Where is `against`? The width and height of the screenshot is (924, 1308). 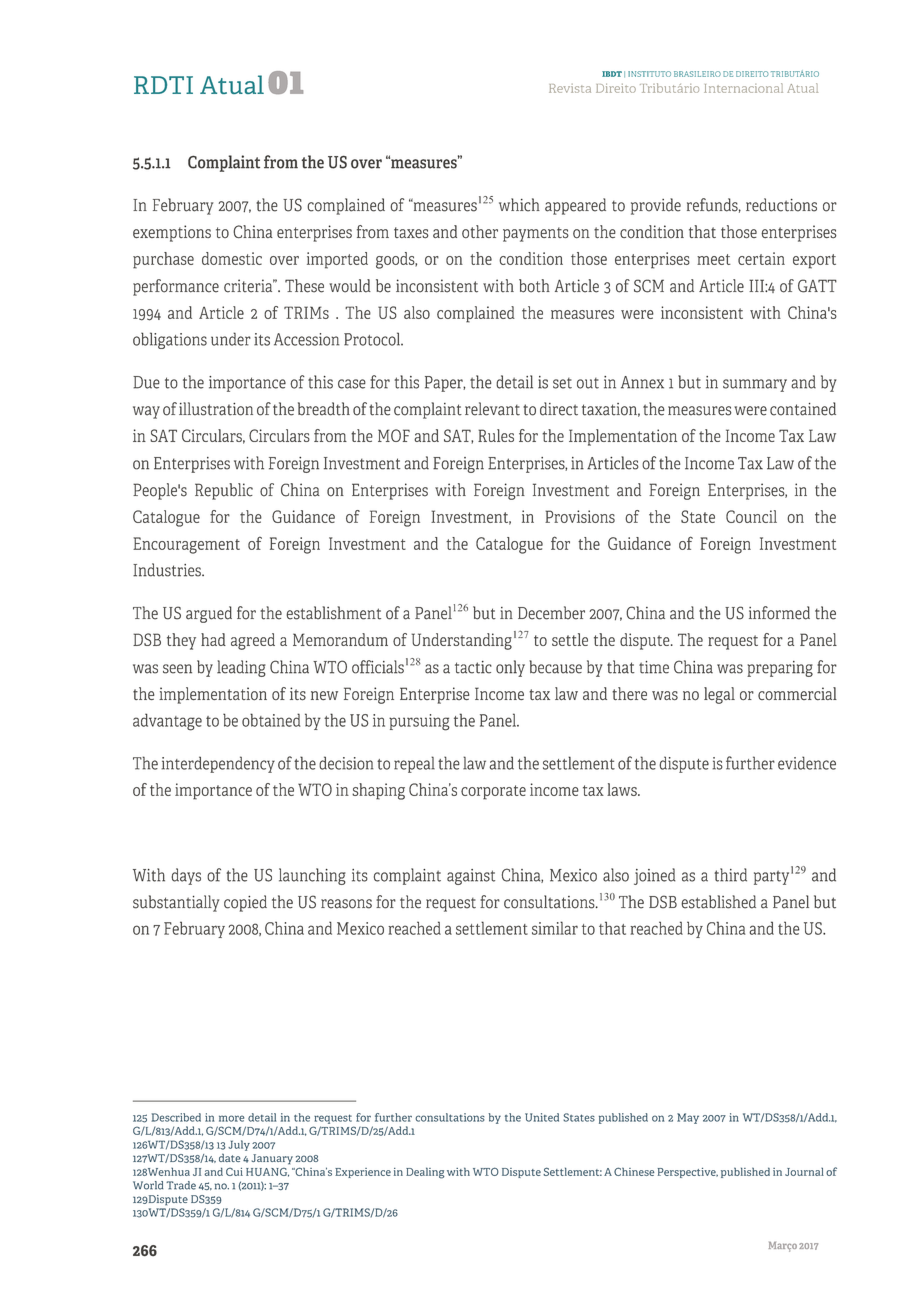
against is located at coordinates (471, 877).
